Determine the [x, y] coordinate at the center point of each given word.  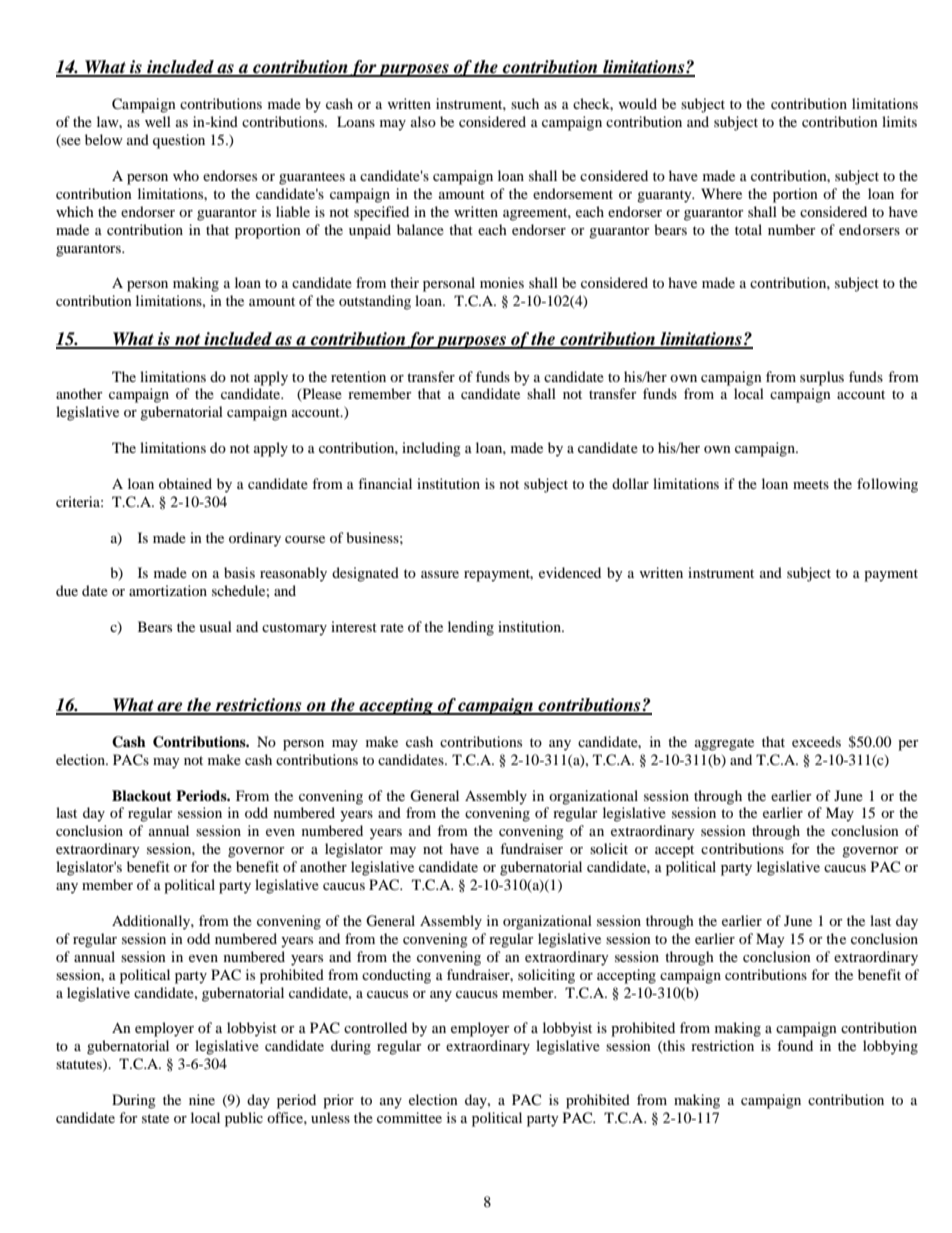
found [795, 1045]
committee [409, 1117]
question [179, 141]
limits [899, 121]
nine [202, 1099]
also [423, 121]
